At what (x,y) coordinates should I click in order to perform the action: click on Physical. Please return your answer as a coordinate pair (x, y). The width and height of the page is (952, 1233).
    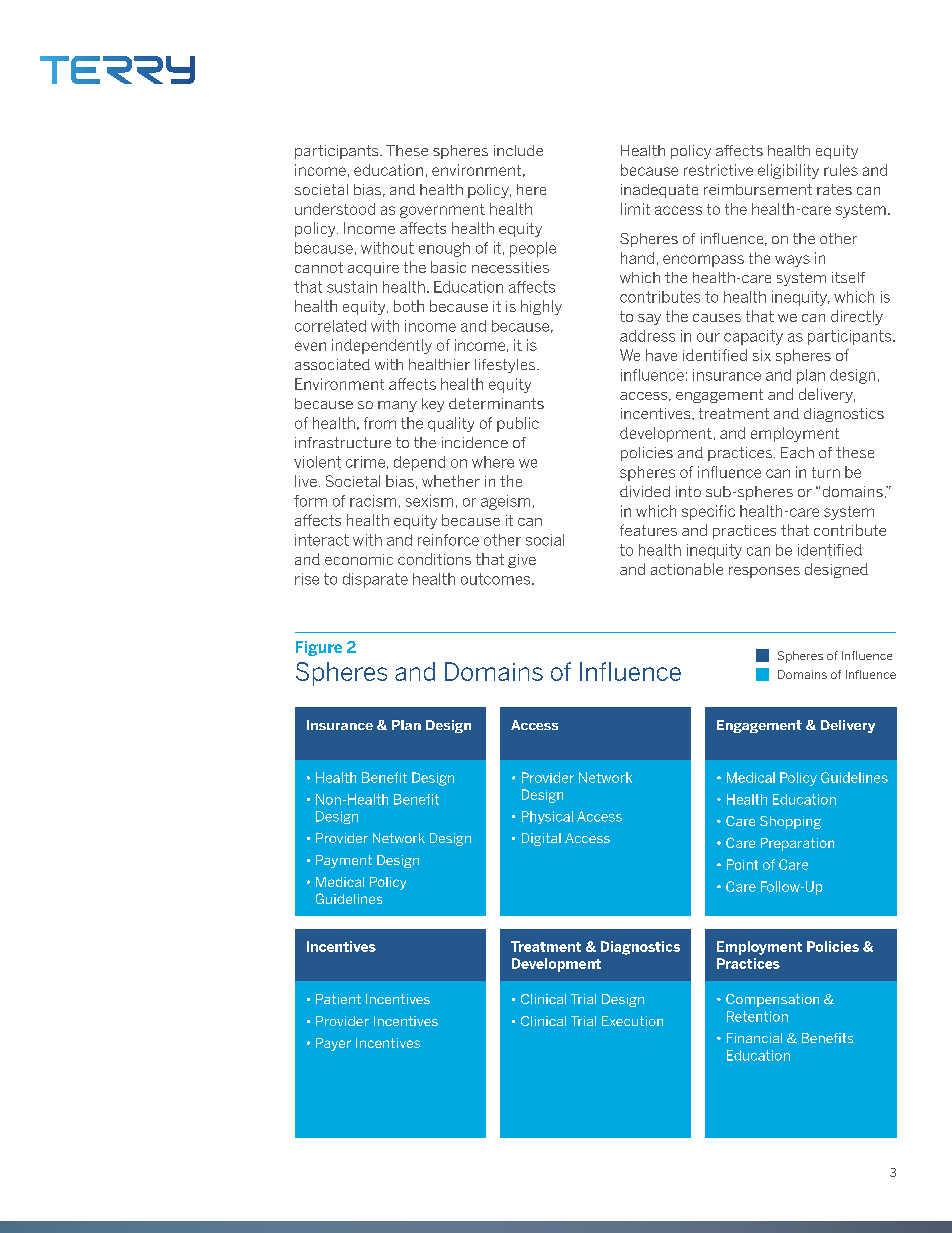
    Looking at the image, I should click on (547, 817).
